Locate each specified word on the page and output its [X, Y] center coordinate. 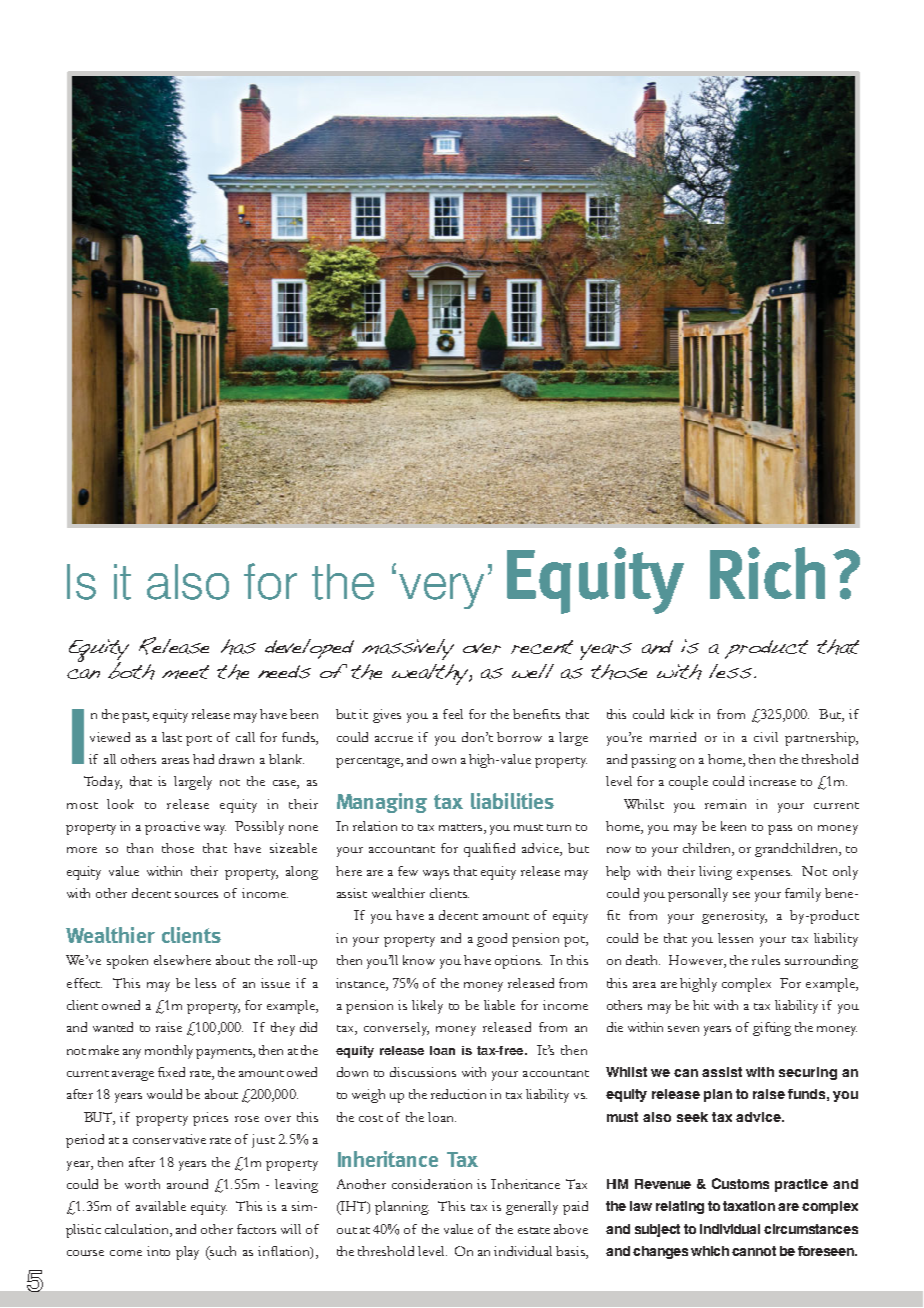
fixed [171, 1072]
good [492, 940]
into [158, 1251]
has [238, 647]
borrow [519, 737]
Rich [767, 573]
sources [196, 895]
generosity [734, 917]
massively [408, 649]
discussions [423, 1072]
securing [808, 1073]
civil [766, 737]
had [203, 759]
